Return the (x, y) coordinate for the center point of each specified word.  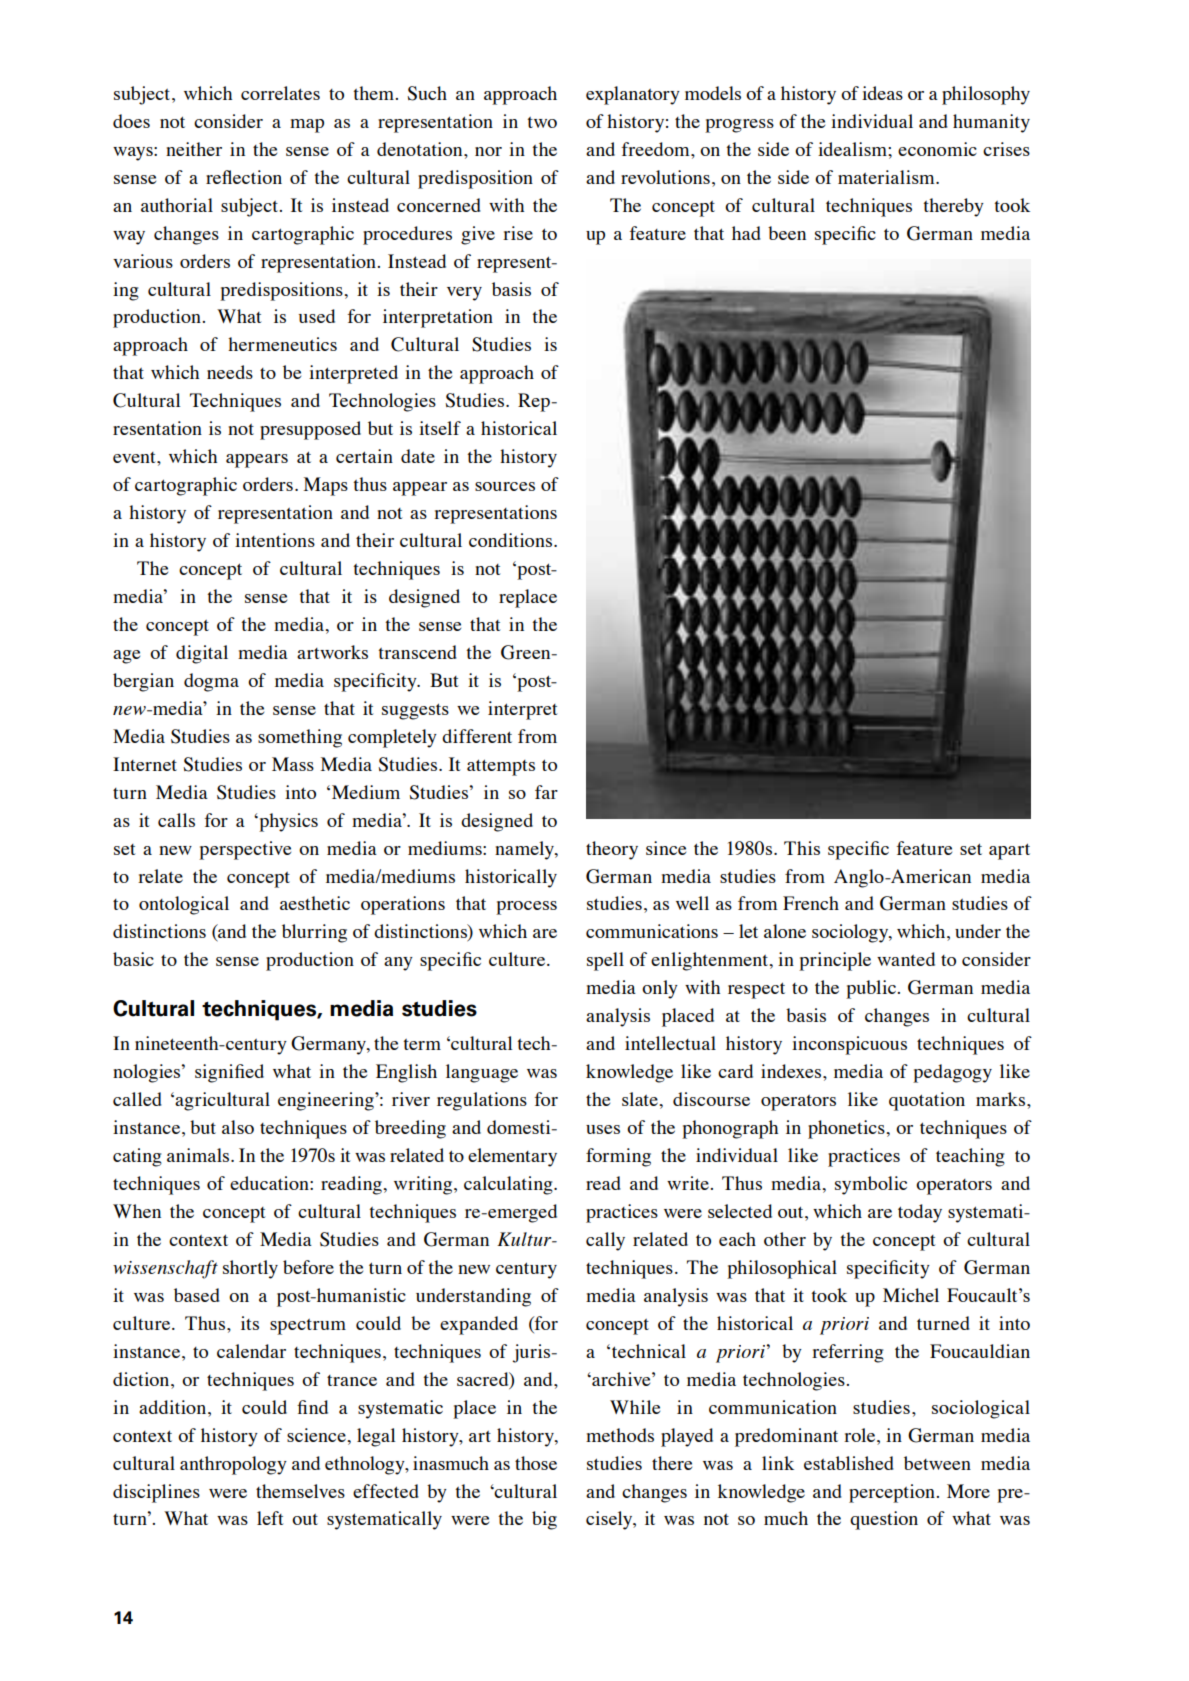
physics (287, 822)
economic (937, 149)
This (802, 848)
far (546, 792)
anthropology (233, 1465)
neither (194, 149)
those (536, 1463)
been (787, 233)
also (238, 1127)
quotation (927, 1101)
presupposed (310, 430)
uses (603, 1129)
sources (505, 486)
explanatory (633, 95)
